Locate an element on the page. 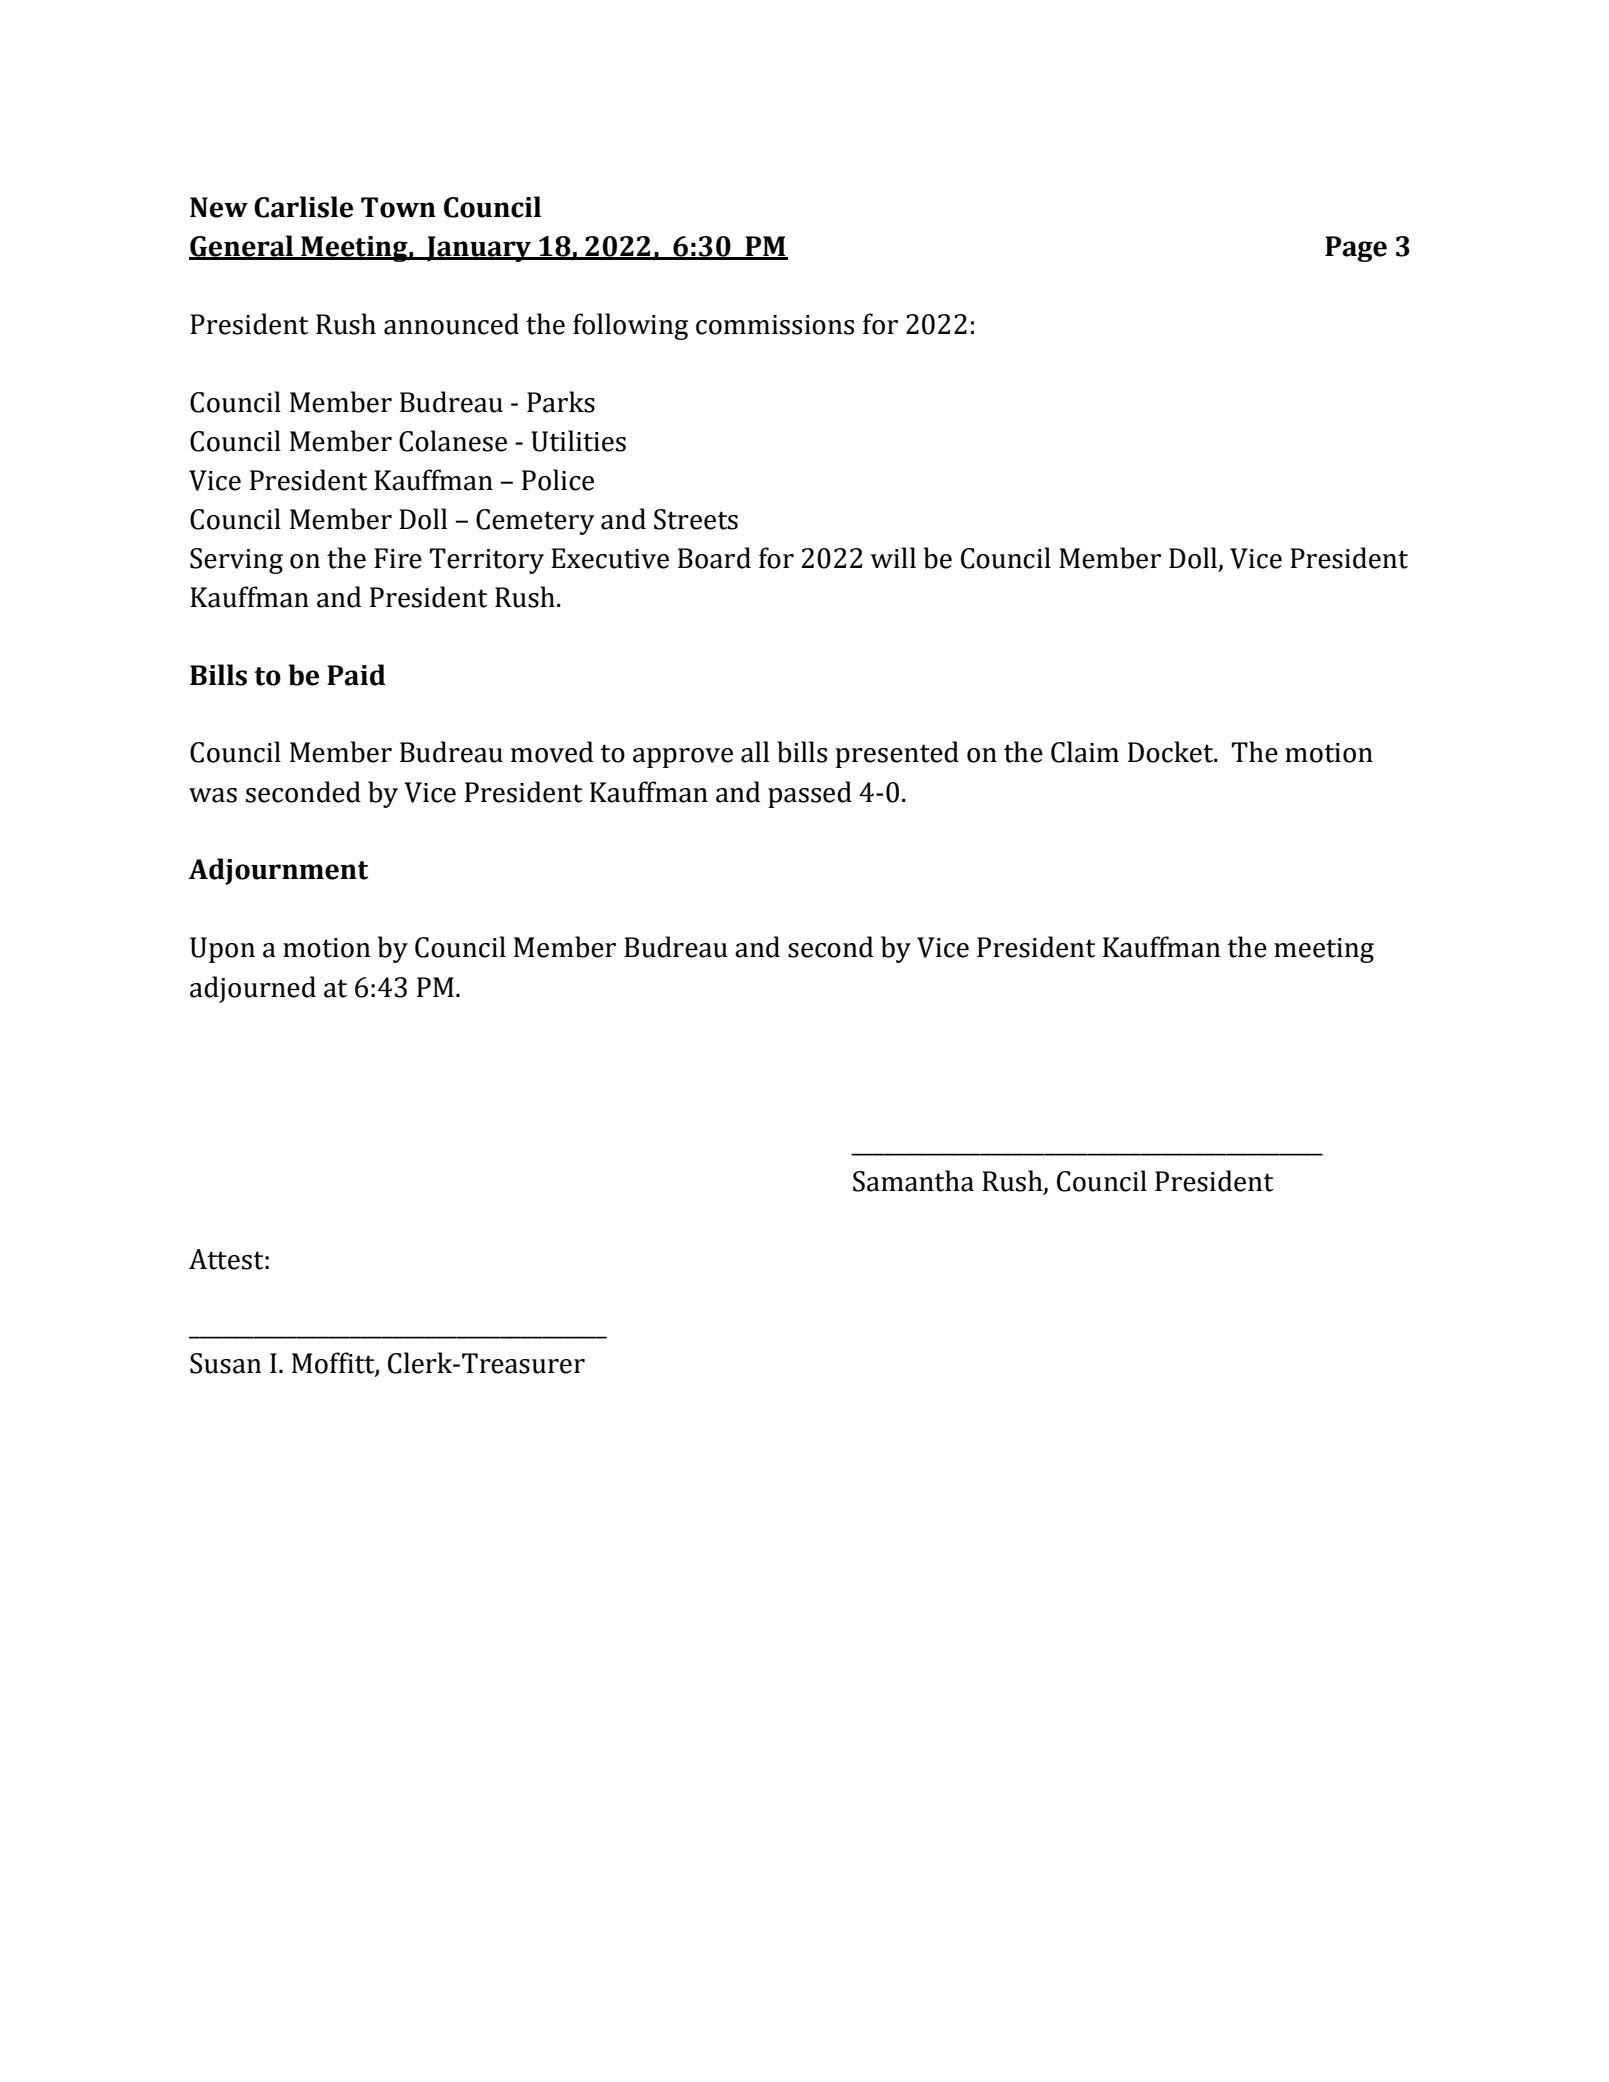 This page has width=1609, height=2082. presented is located at coordinates (897, 754).
